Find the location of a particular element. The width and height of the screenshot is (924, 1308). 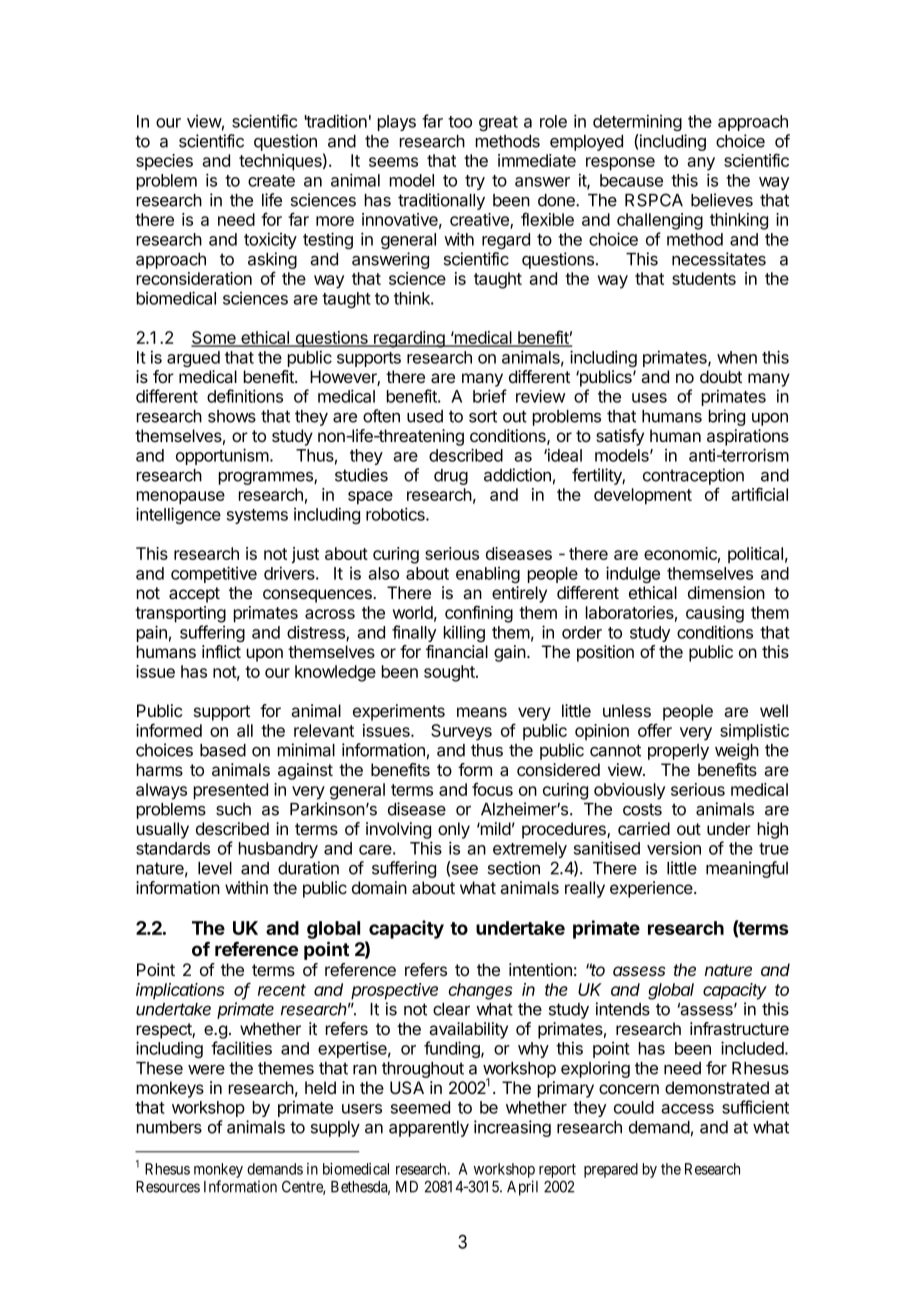

apparently is located at coordinates (429, 1129).
